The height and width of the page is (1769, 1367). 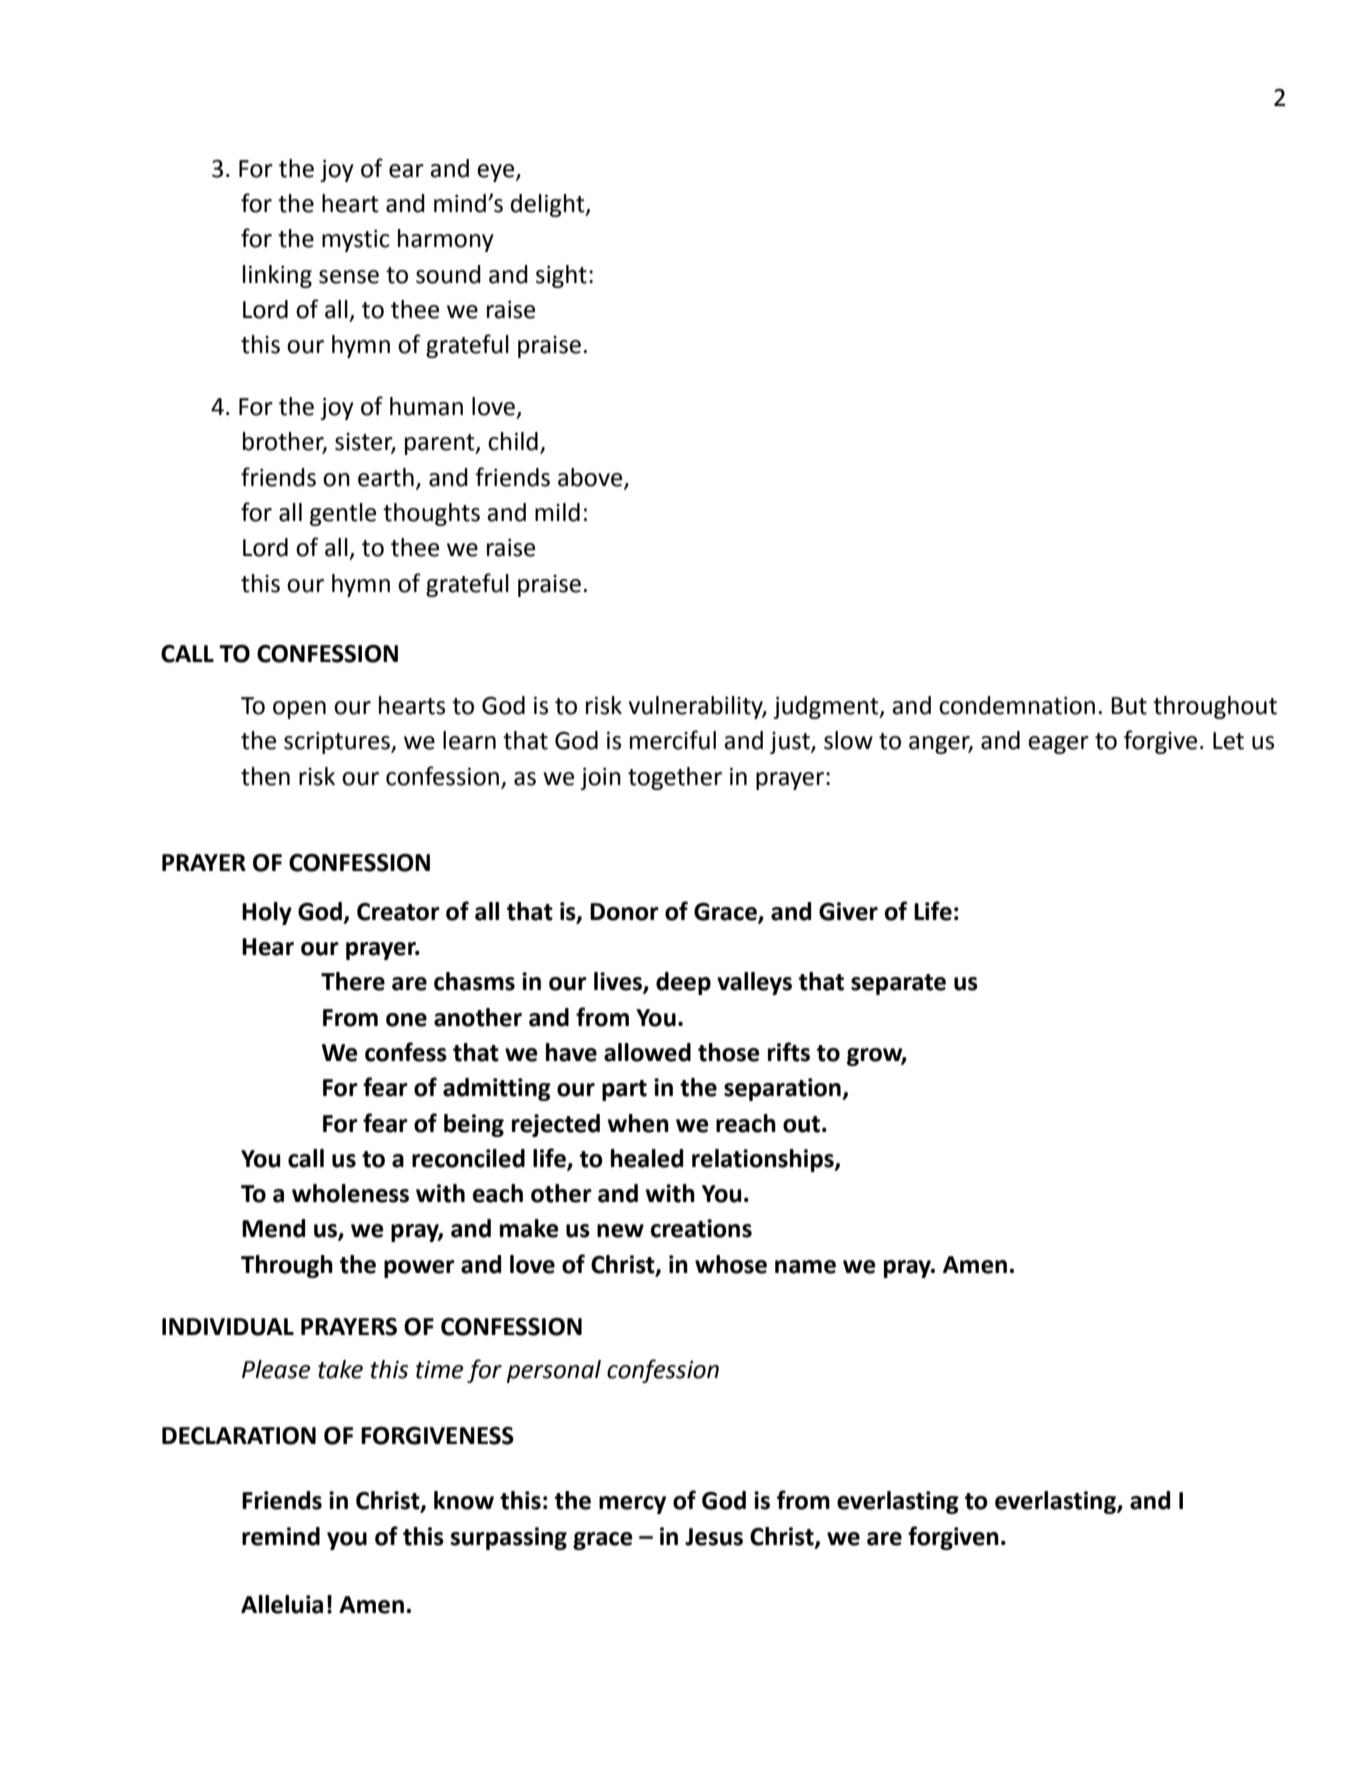 I want to click on Alleluia, so click(x=282, y=1604).
